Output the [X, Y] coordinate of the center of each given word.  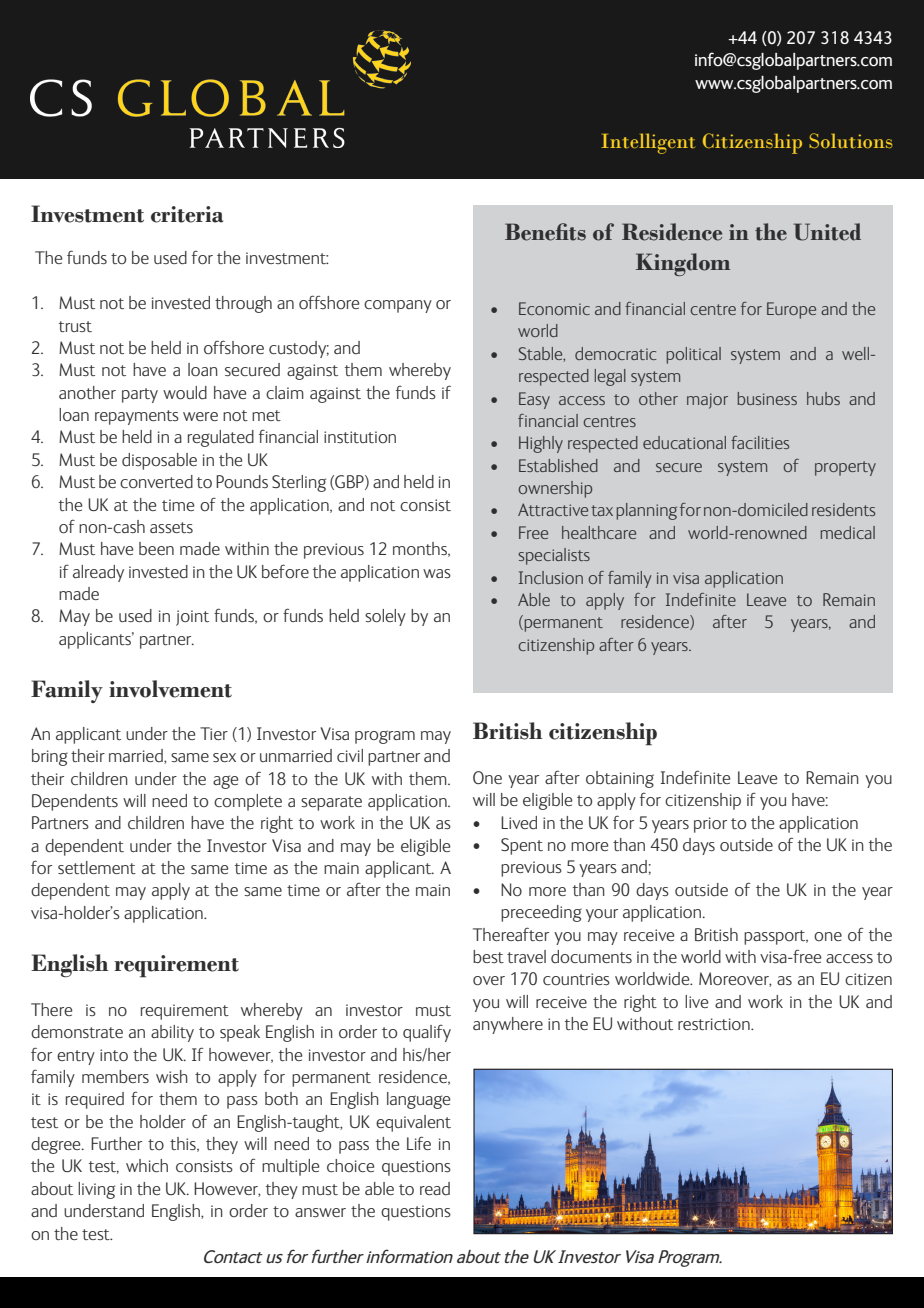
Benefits [545, 232]
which [147, 1165]
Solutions [850, 140]
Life [419, 1143]
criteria [187, 214]
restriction [715, 1024]
